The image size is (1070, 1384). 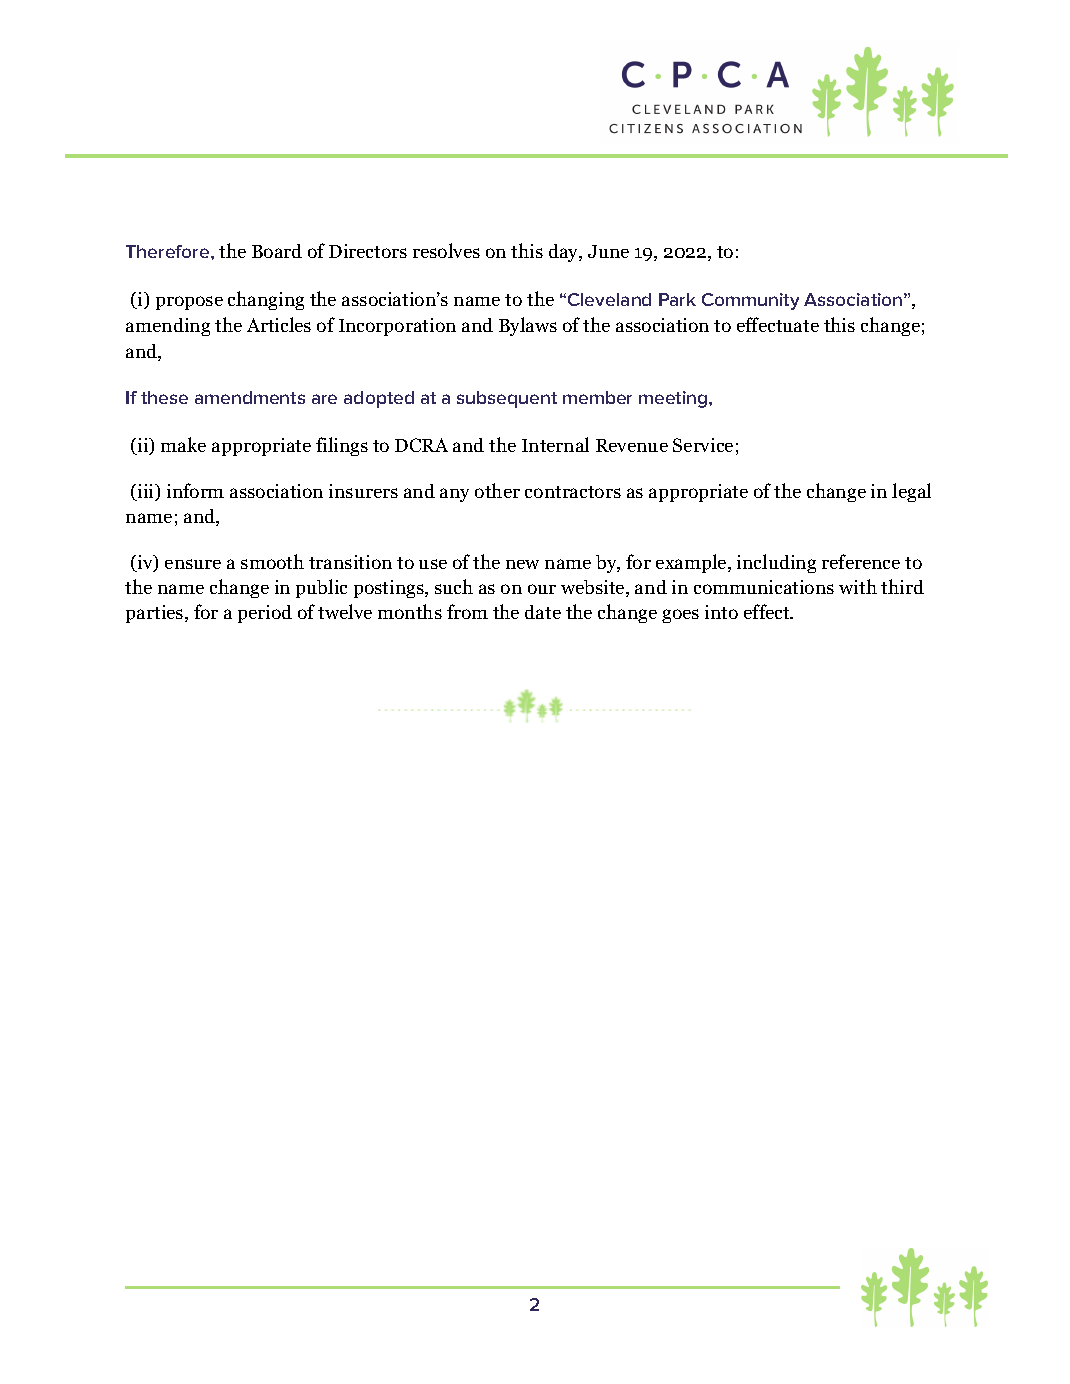 I want to click on Park, so click(x=677, y=299).
